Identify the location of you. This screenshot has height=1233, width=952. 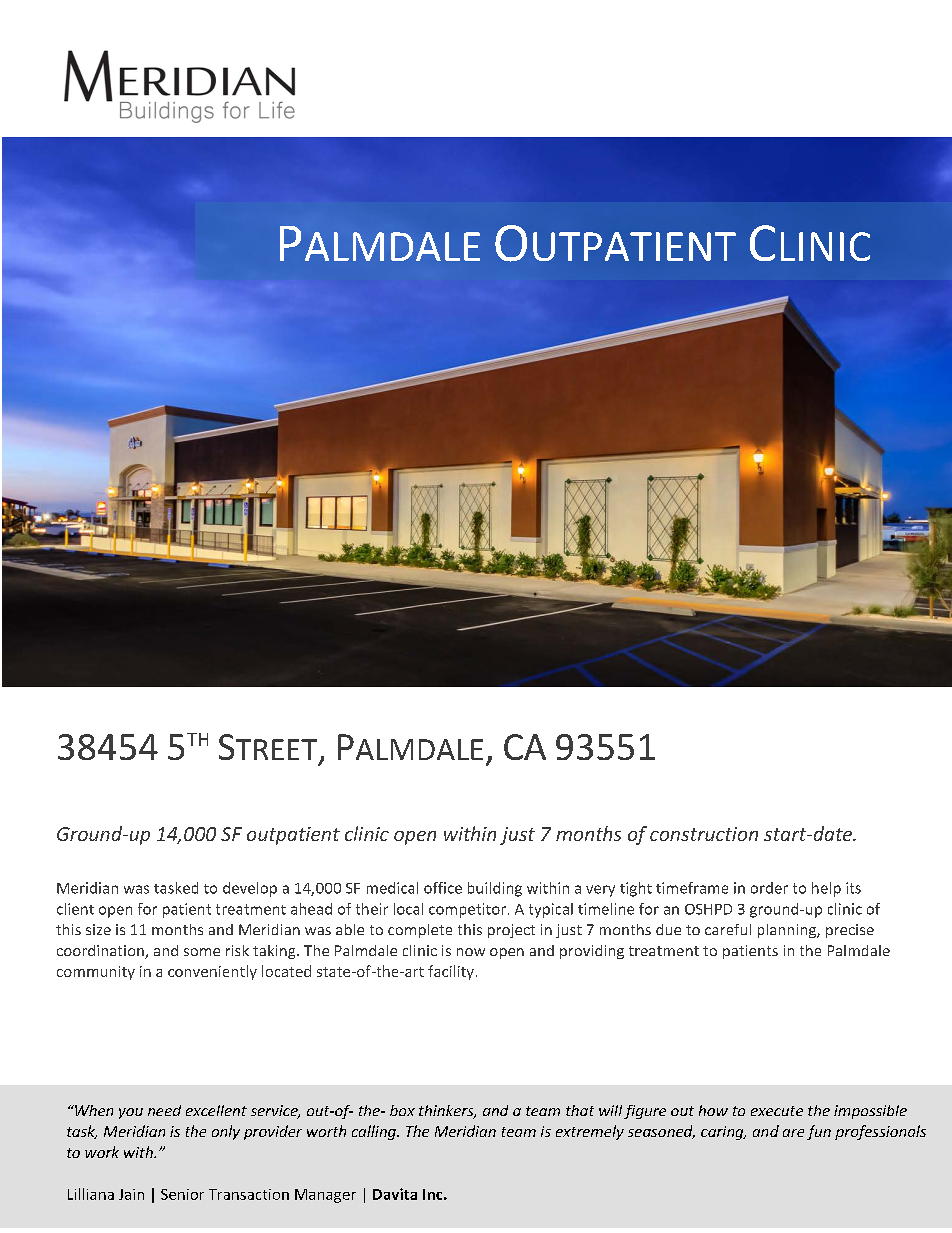
(131, 1113).
